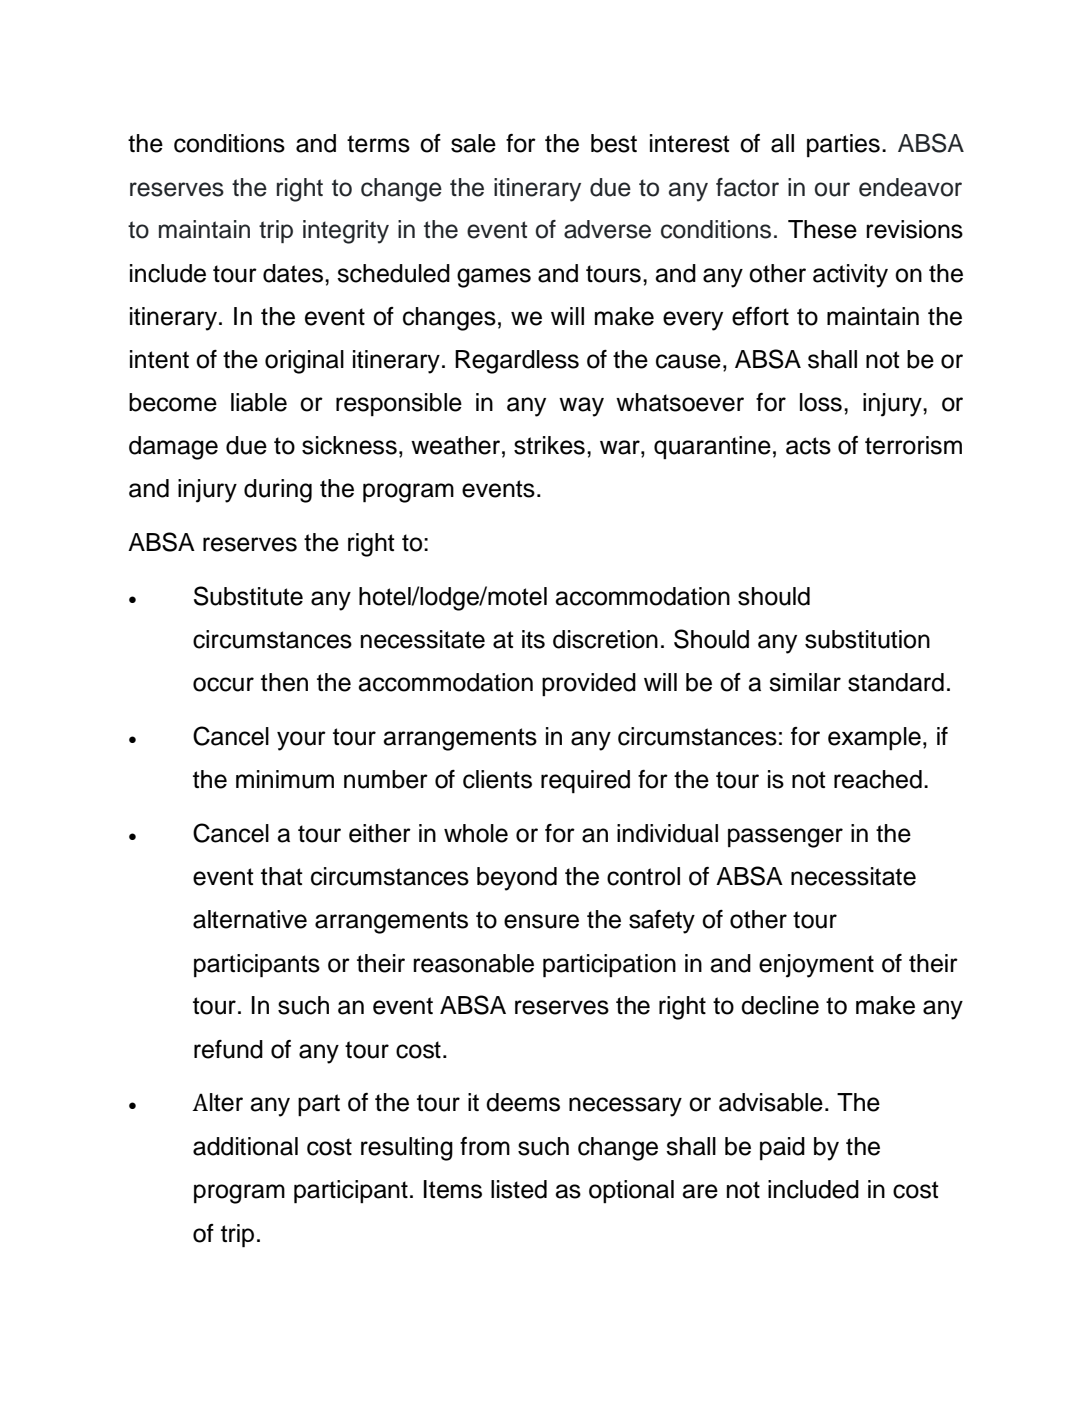  What do you see at coordinates (245, 1146) in the image?
I see `additional` at bounding box center [245, 1146].
